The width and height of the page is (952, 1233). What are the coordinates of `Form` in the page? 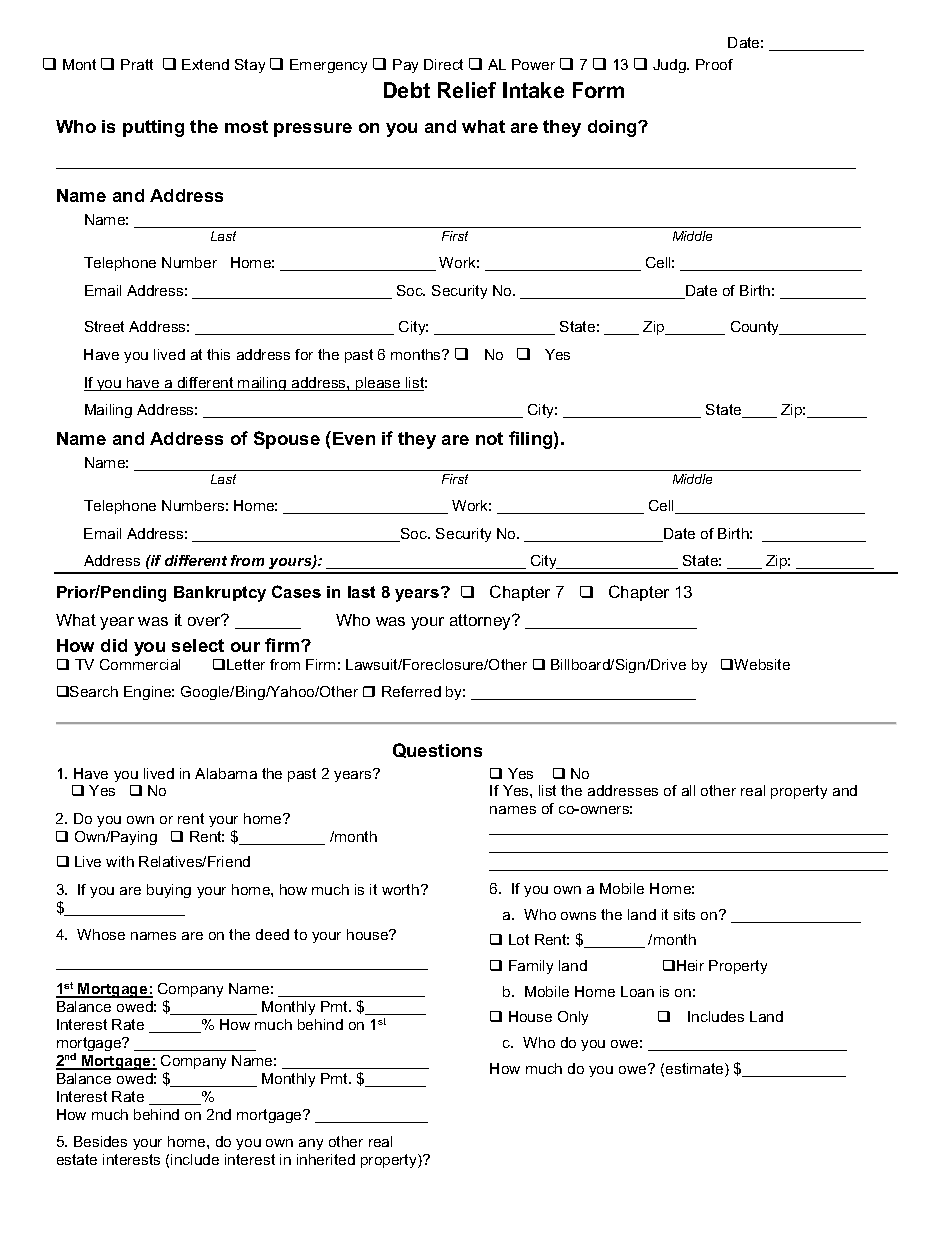 It's located at (598, 90).
